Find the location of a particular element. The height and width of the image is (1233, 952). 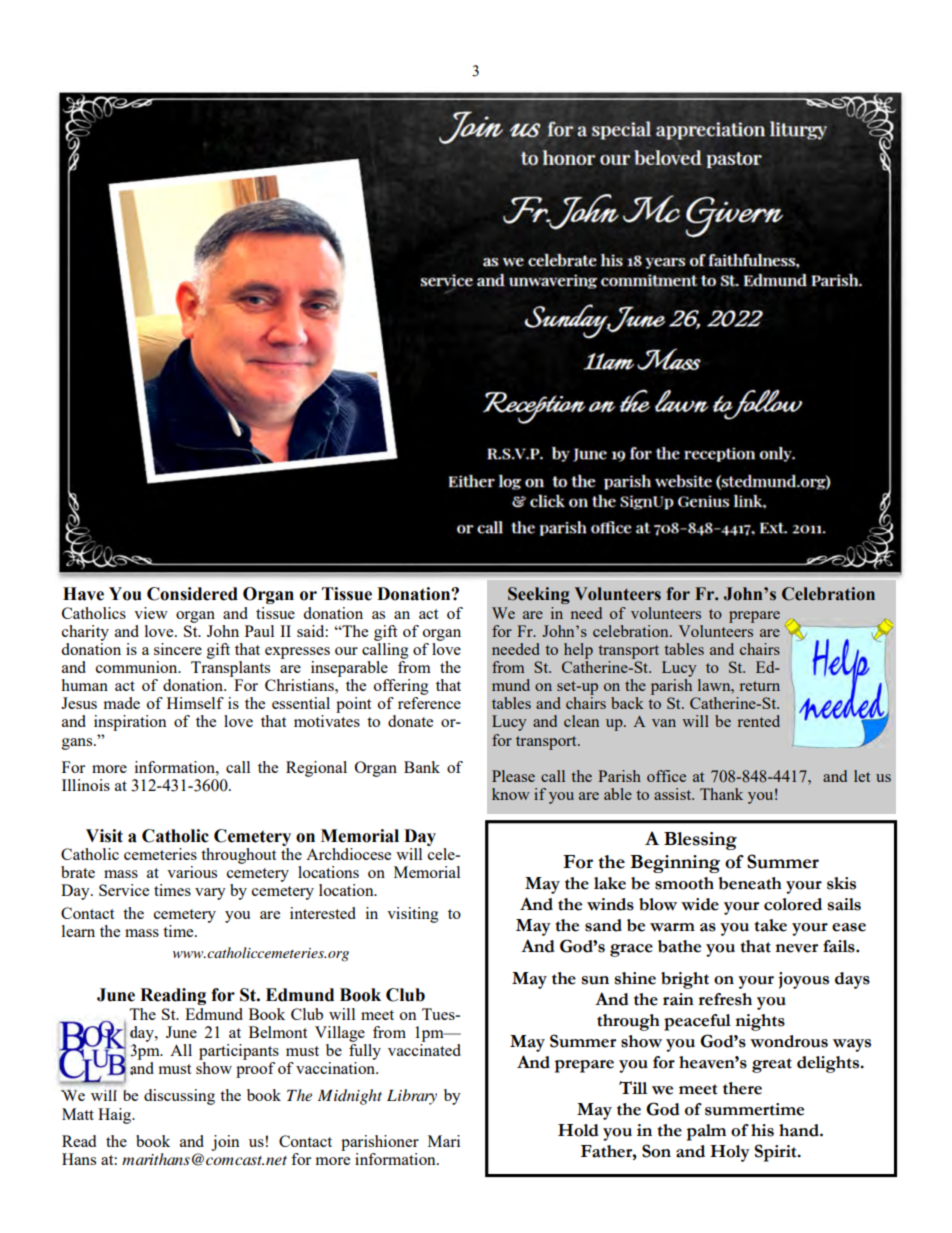

his is located at coordinates (762, 1130).
